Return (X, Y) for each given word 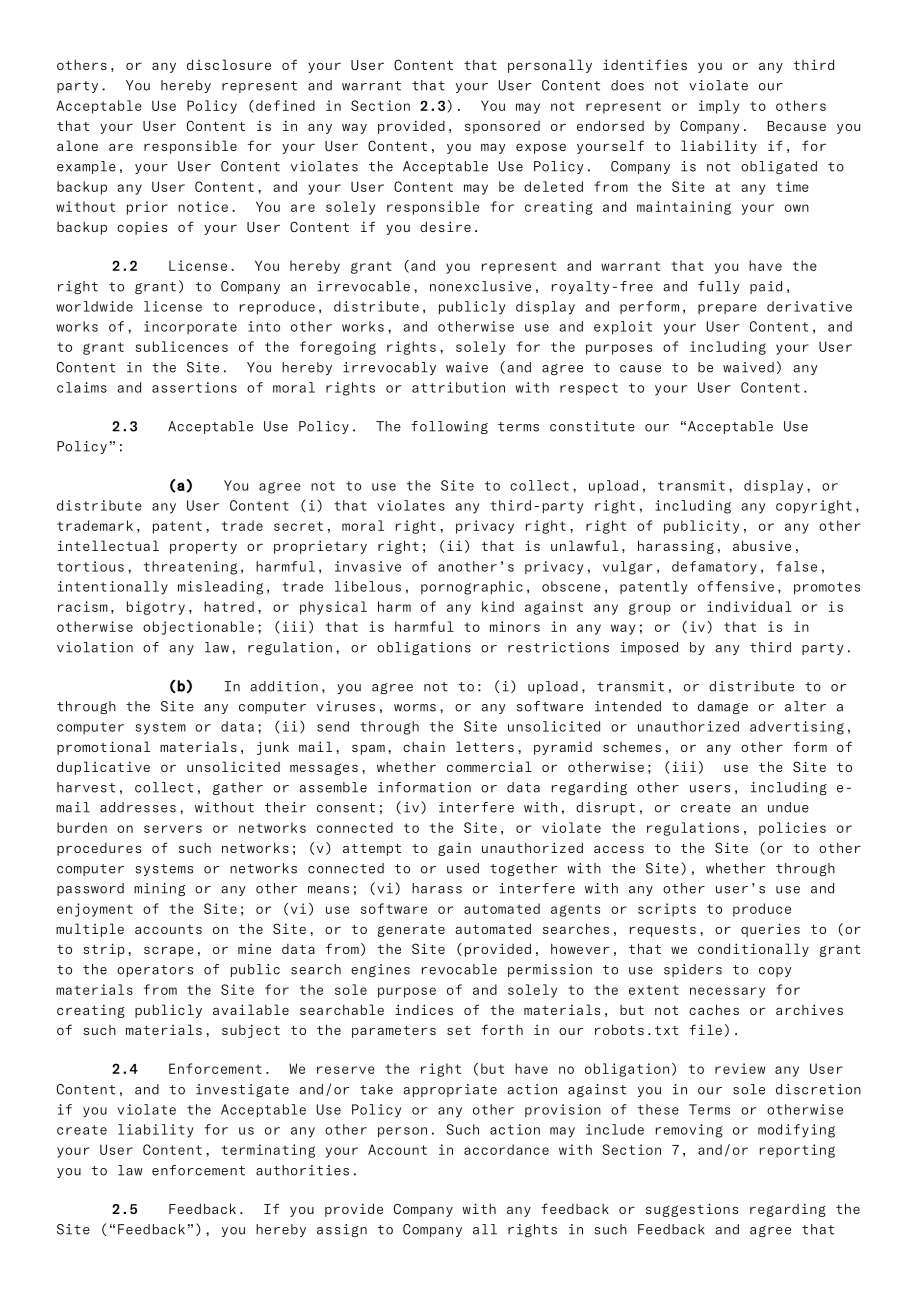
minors (515, 626)
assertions (194, 387)
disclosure (229, 64)
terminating (268, 1151)
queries (770, 930)
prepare (727, 309)
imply (719, 107)
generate (411, 931)
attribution (458, 387)
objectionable (198, 628)
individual (749, 606)
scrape (169, 951)
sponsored (502, 127)
